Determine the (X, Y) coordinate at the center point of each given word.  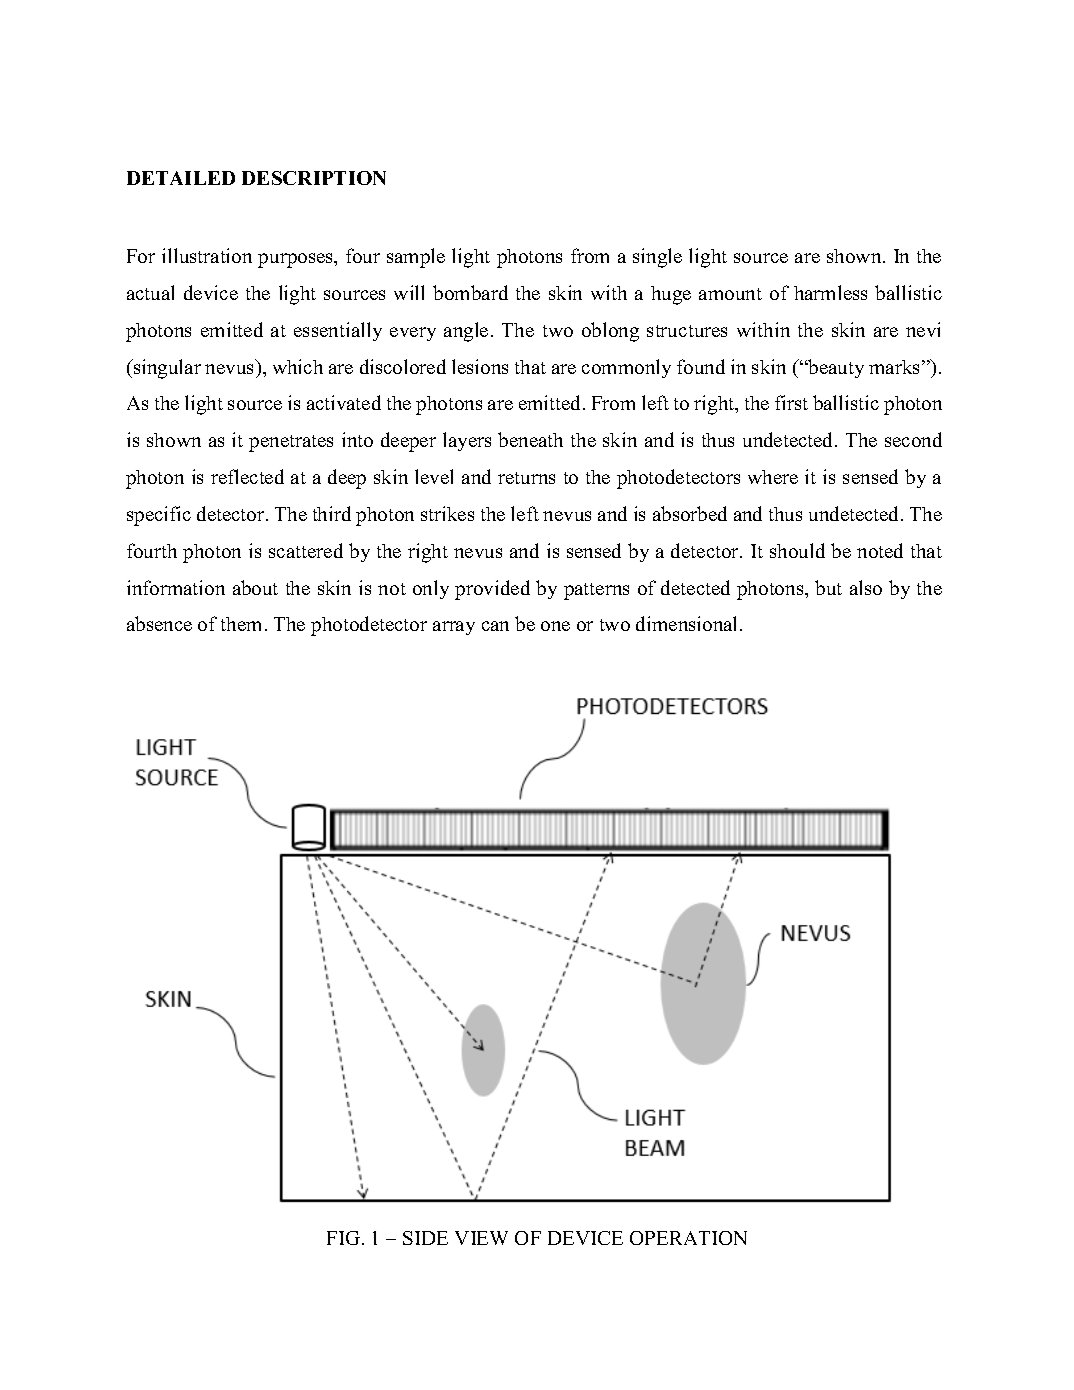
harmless (830, 292)
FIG (345, 1238)
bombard (470, 292)
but (828, 587)
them (241, 624)
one (555, 626)
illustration (207, 255)
